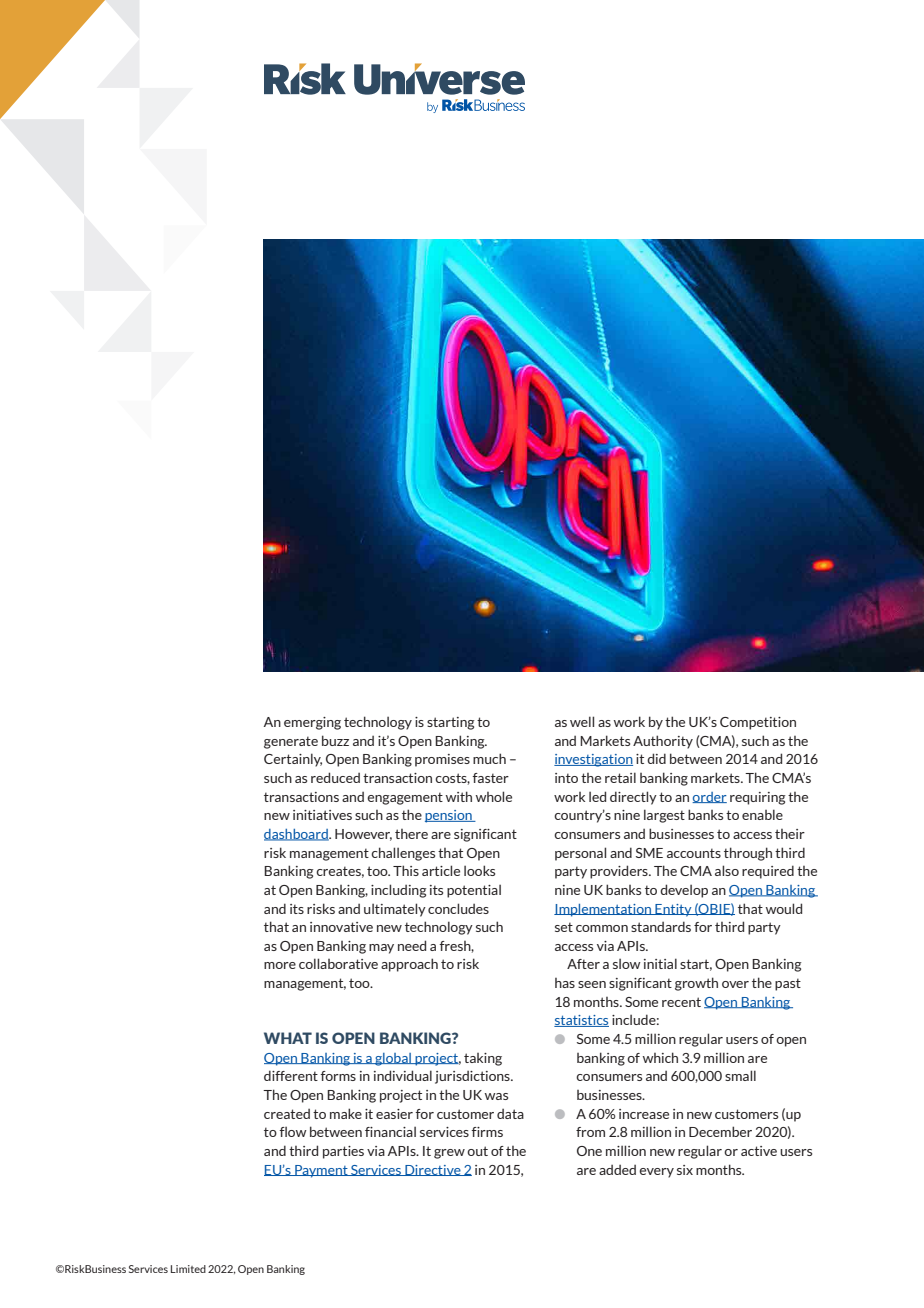  I want to click on jurisdictions, so click(473, 1077).
